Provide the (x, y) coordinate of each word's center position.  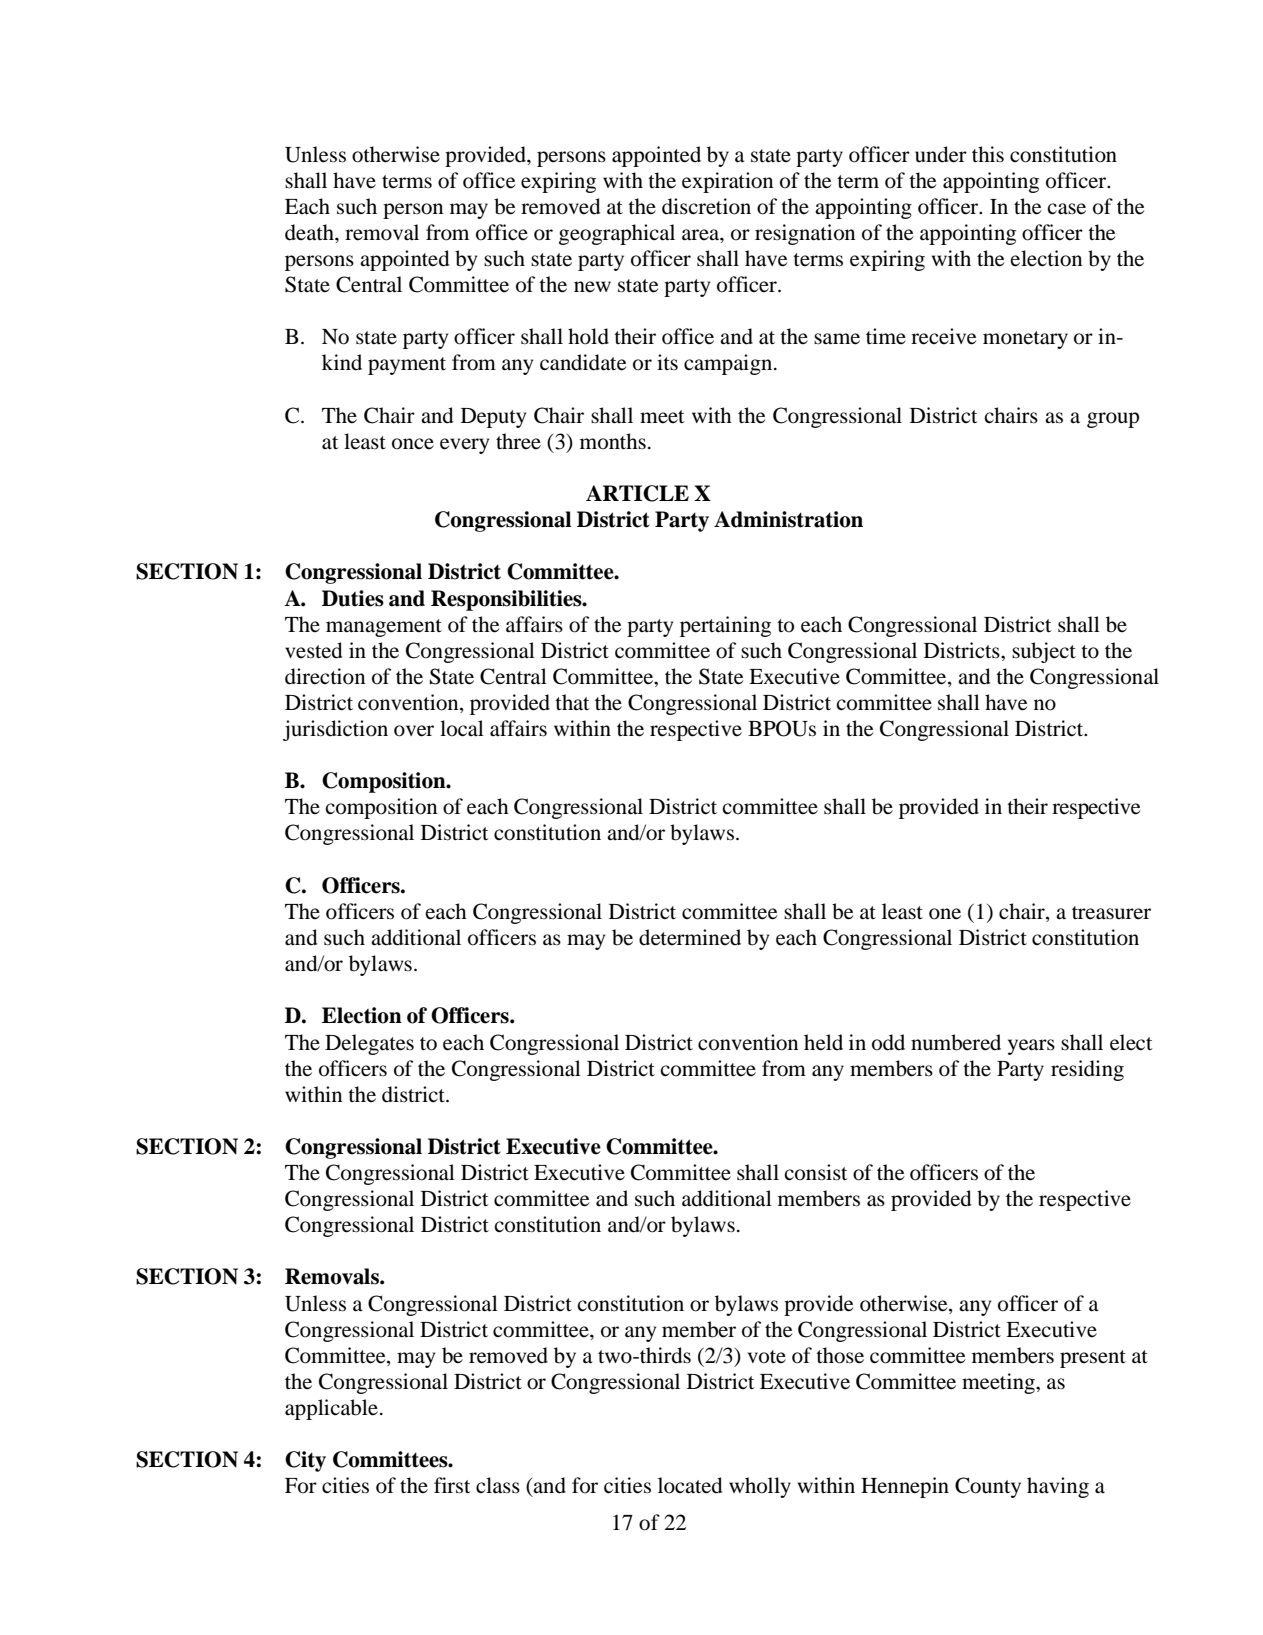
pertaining (725, 626)
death (310, 232)
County (988, 1487)
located (690, 1485)
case (1066, 209)
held (823, 1042)
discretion (706, 206)
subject (1044, 652)
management (384, 628)
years (1031, 1047)
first (452, 1485)
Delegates (369, 1044)
